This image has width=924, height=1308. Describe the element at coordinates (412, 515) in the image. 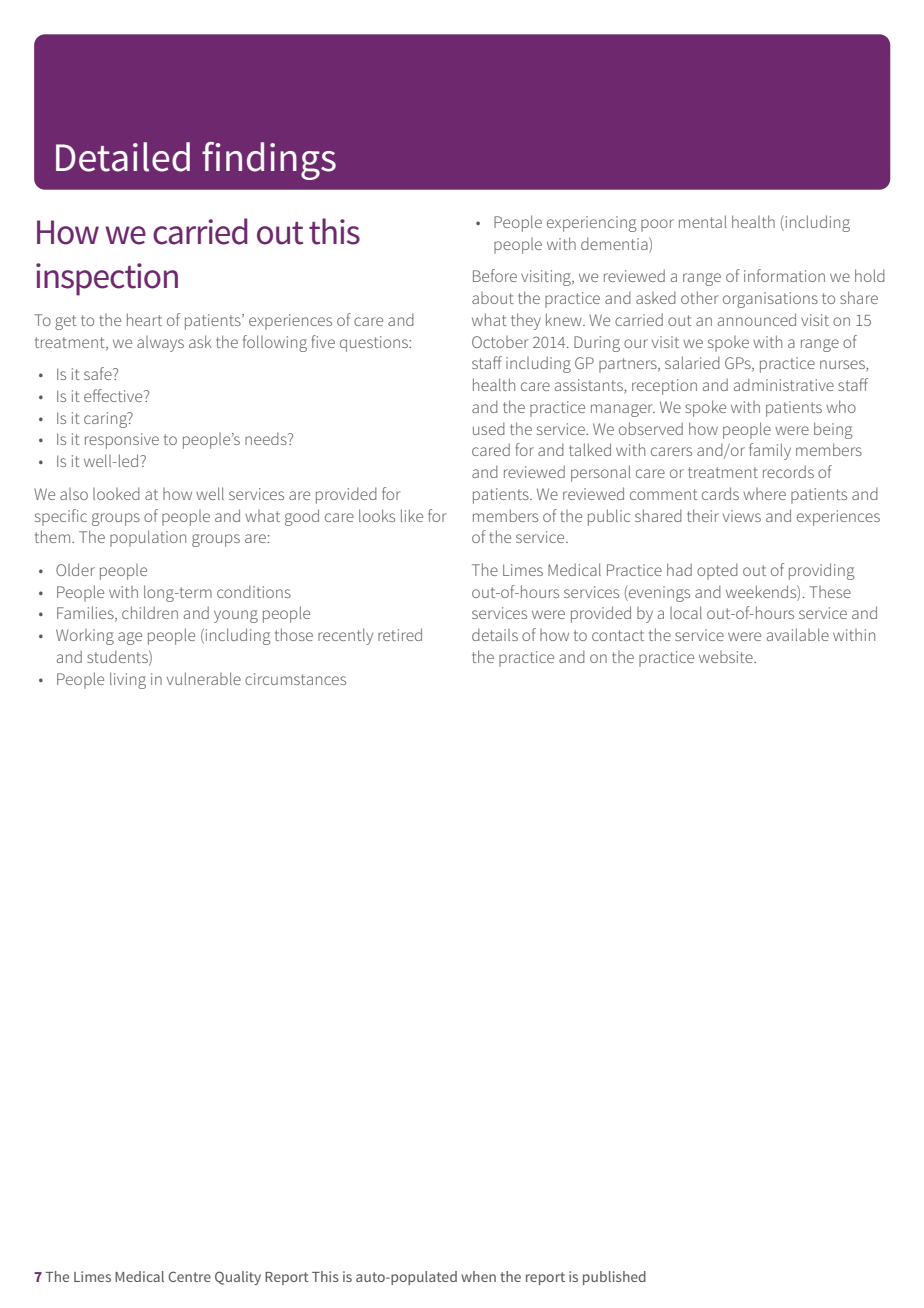

I see `like` at that location.
